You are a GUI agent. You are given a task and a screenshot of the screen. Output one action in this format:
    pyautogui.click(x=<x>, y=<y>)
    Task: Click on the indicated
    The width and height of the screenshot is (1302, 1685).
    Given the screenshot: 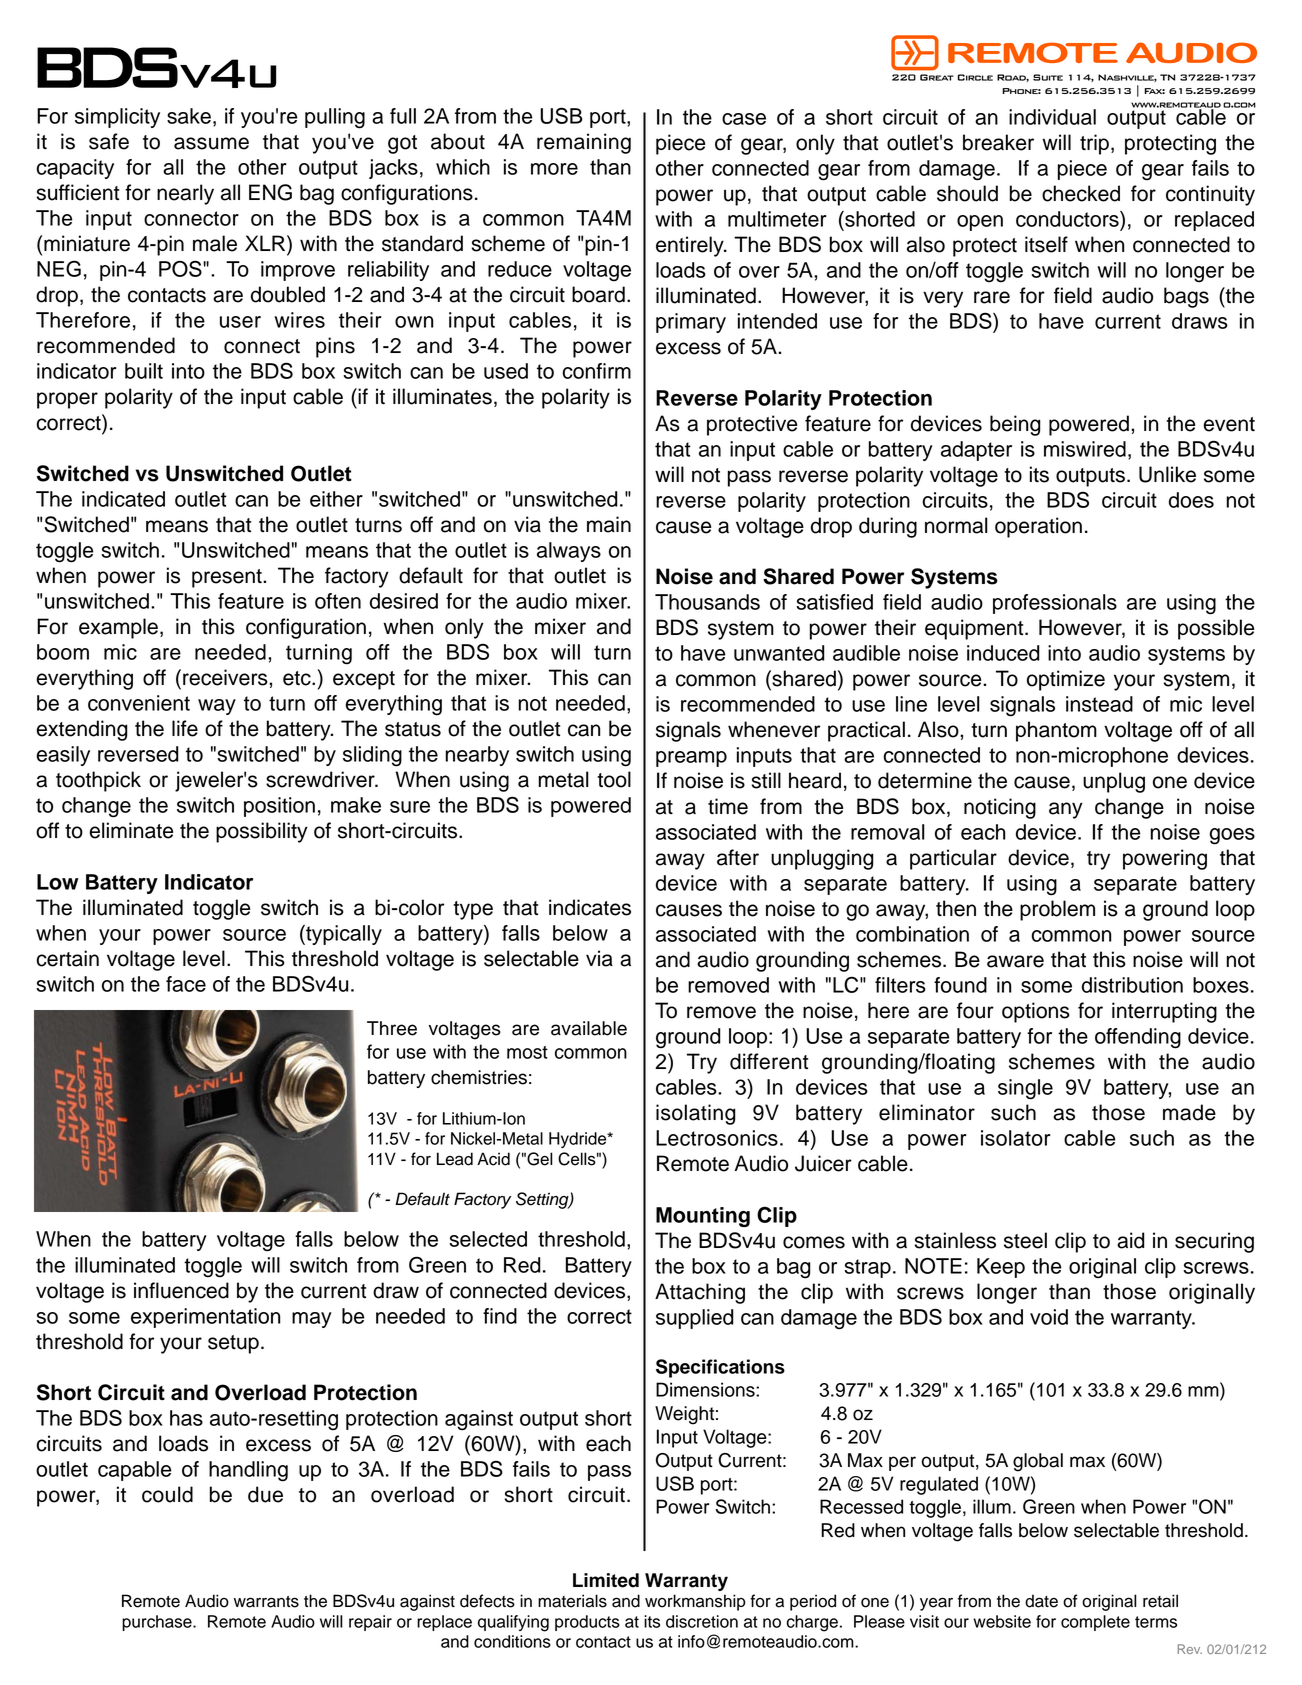 What is the action you would take?
    pyautogui.click(x=123, y=499)
